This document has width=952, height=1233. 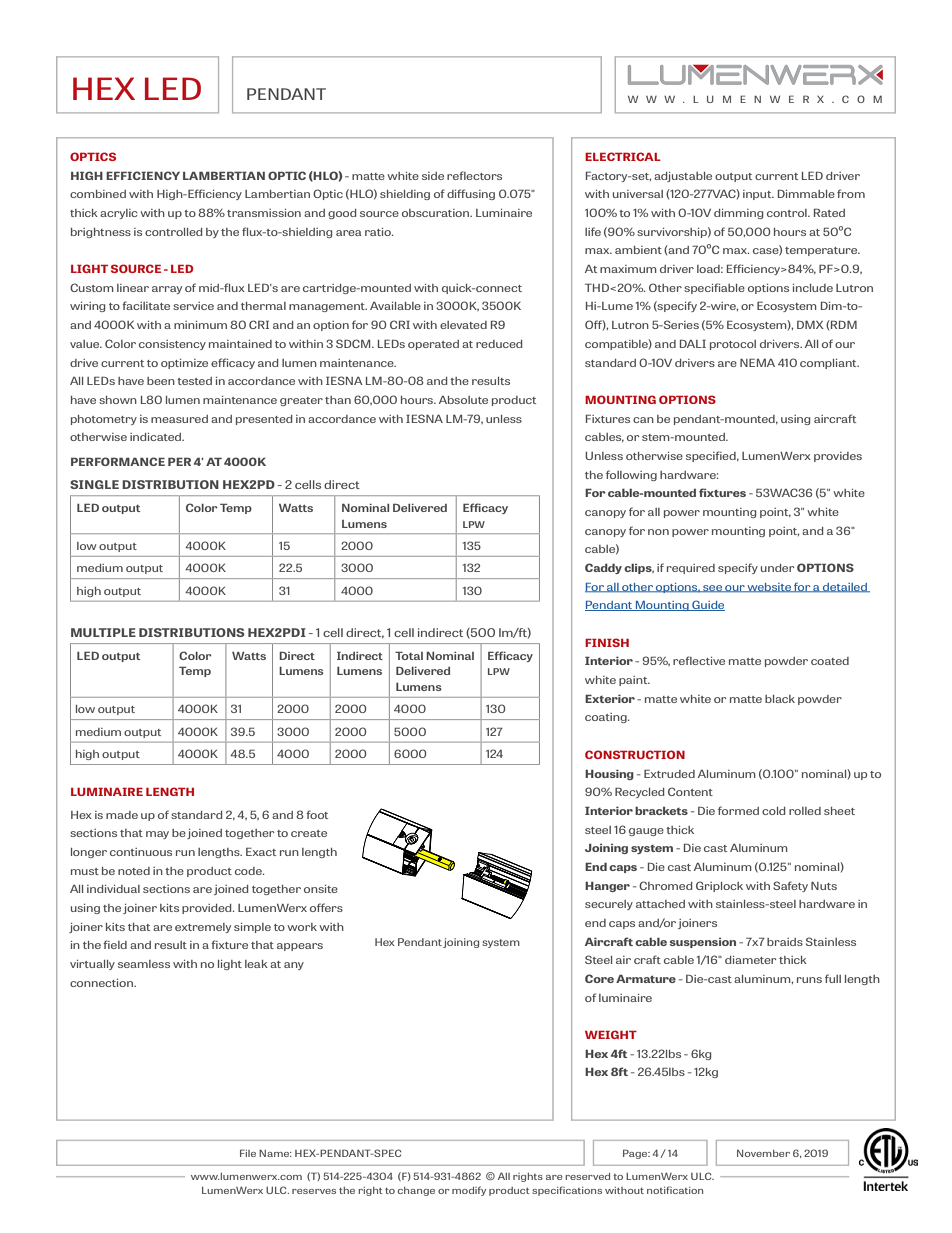 What do you see at coordinates (780, 699) in the document?
I see `black` at bounding box center [780, 699].
